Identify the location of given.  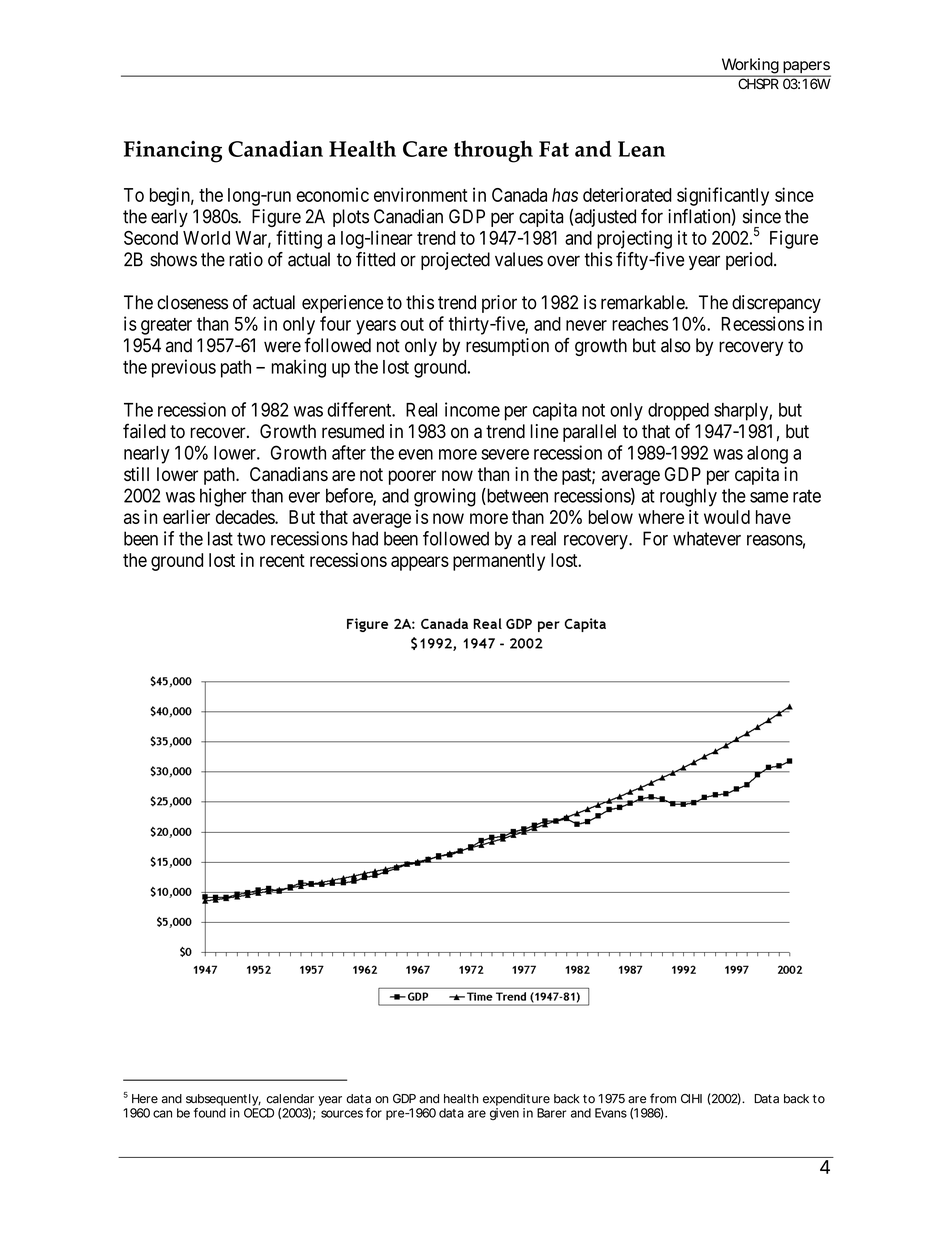
(504, 1114).
